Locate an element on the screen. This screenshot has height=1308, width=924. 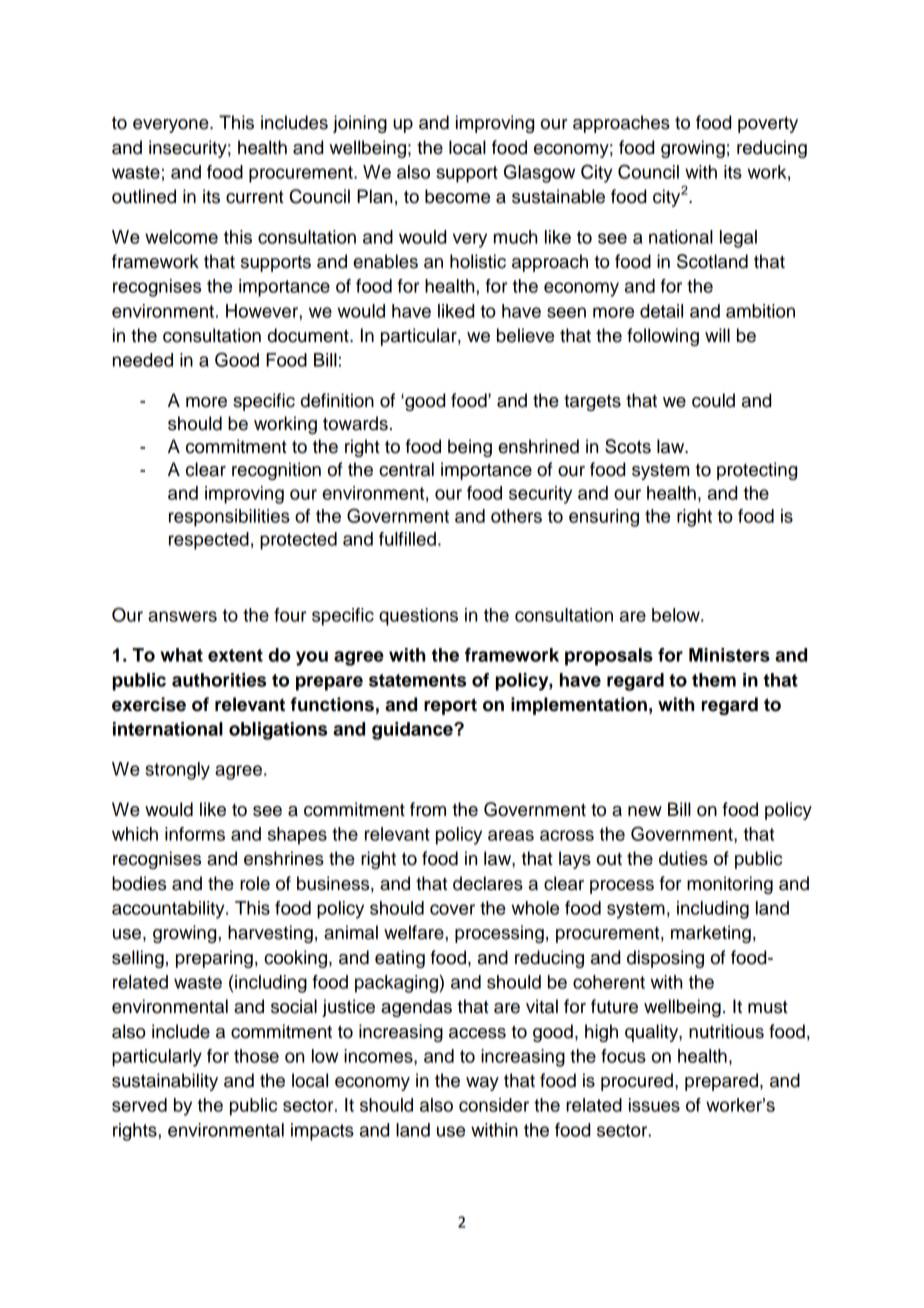
Ministers is located at coordinates (729, 655).
